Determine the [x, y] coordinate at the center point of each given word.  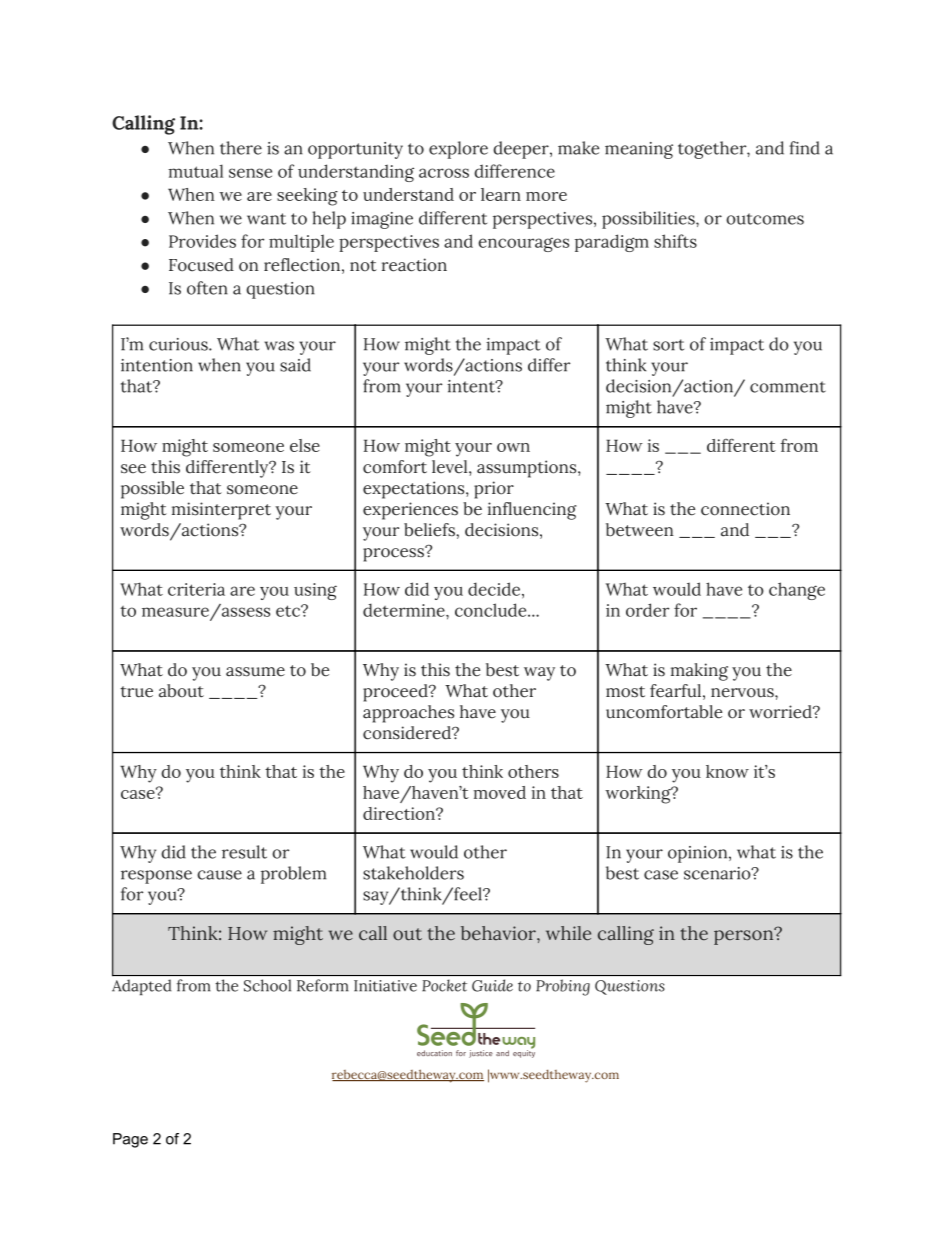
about [181, 691]
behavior [499, 933]
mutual [195, 171]
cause [219, 875]
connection [745, 509]
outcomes [765, 219]
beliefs [430, 530]
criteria [196, 589]
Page [130, 1140]
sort [668, 345]
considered [408, 733]
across [444, 173]
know [727, 771]
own [513, 447]
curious [179, 344]
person [745, 936]
